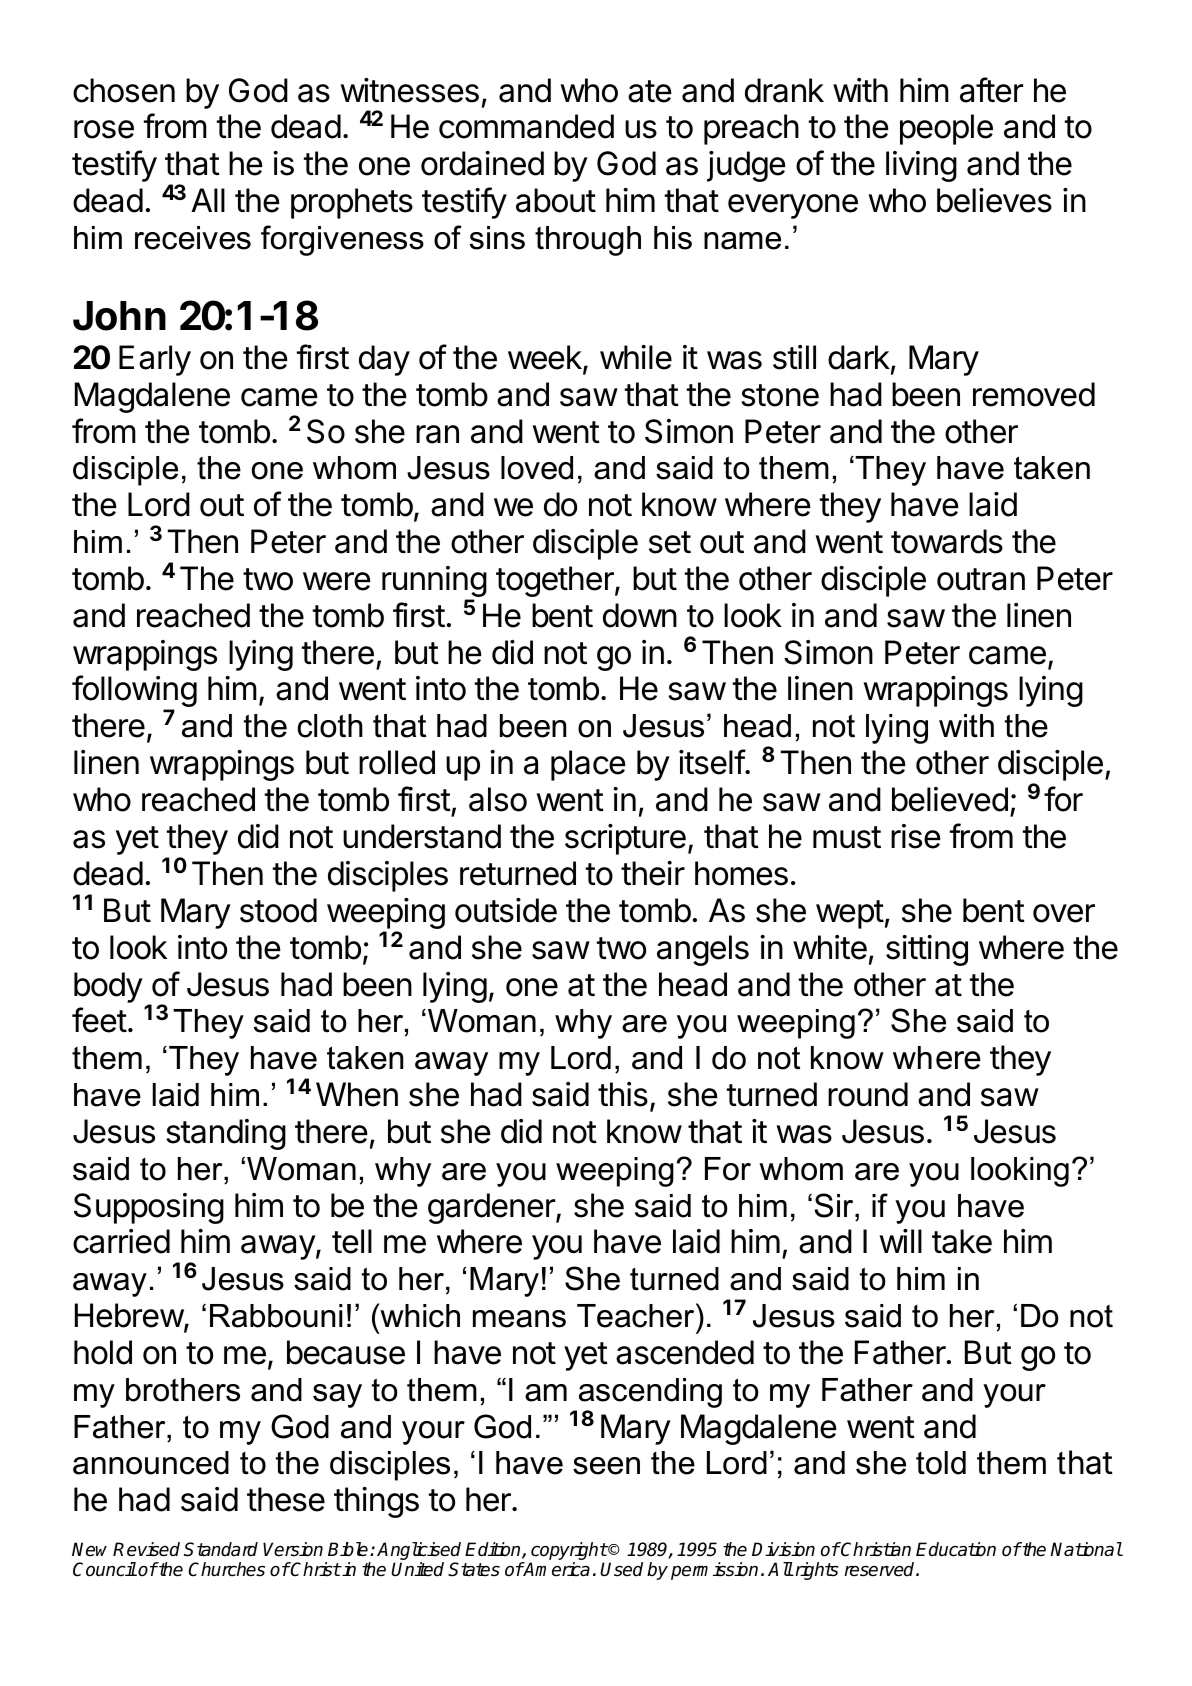  I want to click on people, so click(946, 129).
